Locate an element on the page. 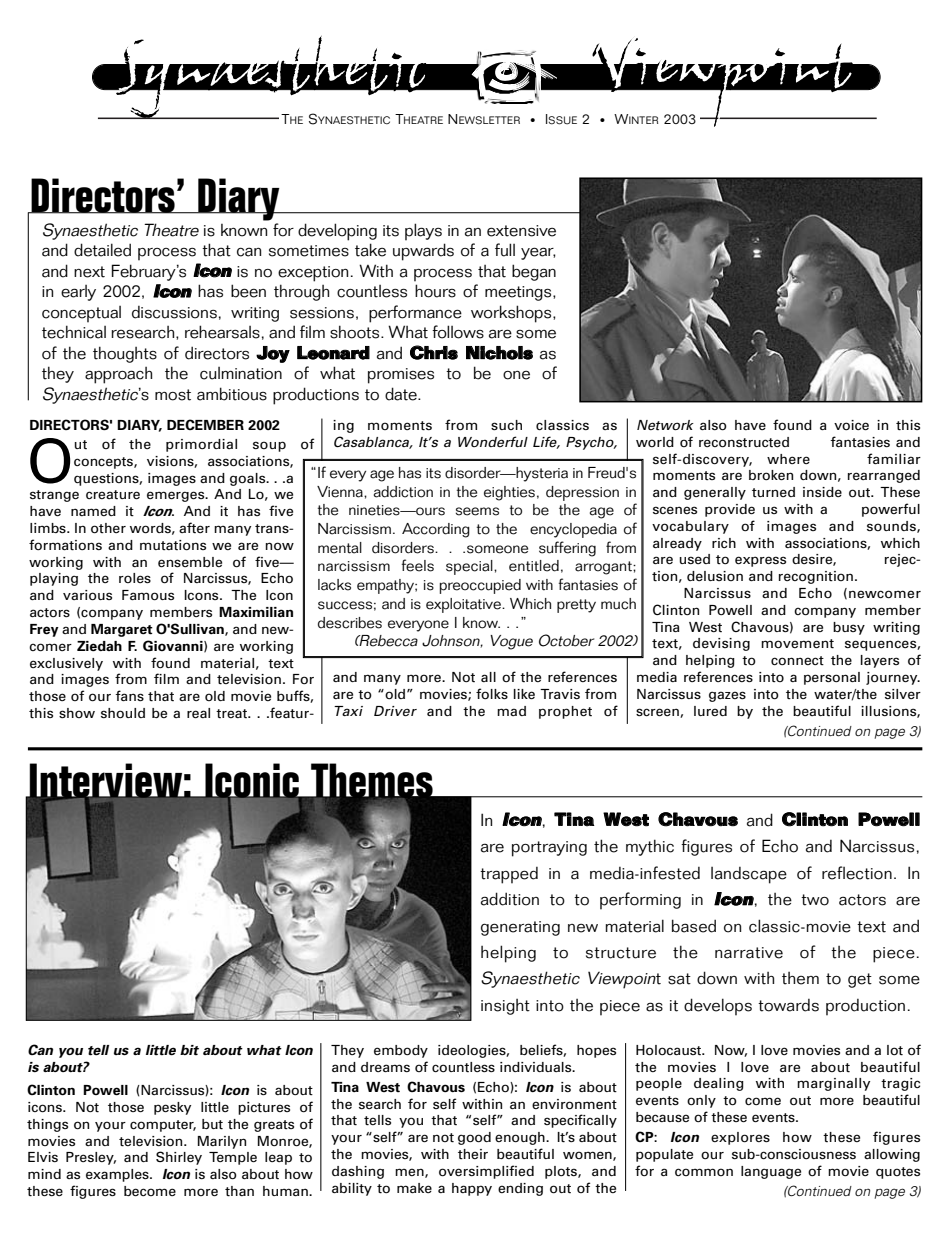 The width and height of the image is (952, 1233). should is located at coordinates (123, 713).
